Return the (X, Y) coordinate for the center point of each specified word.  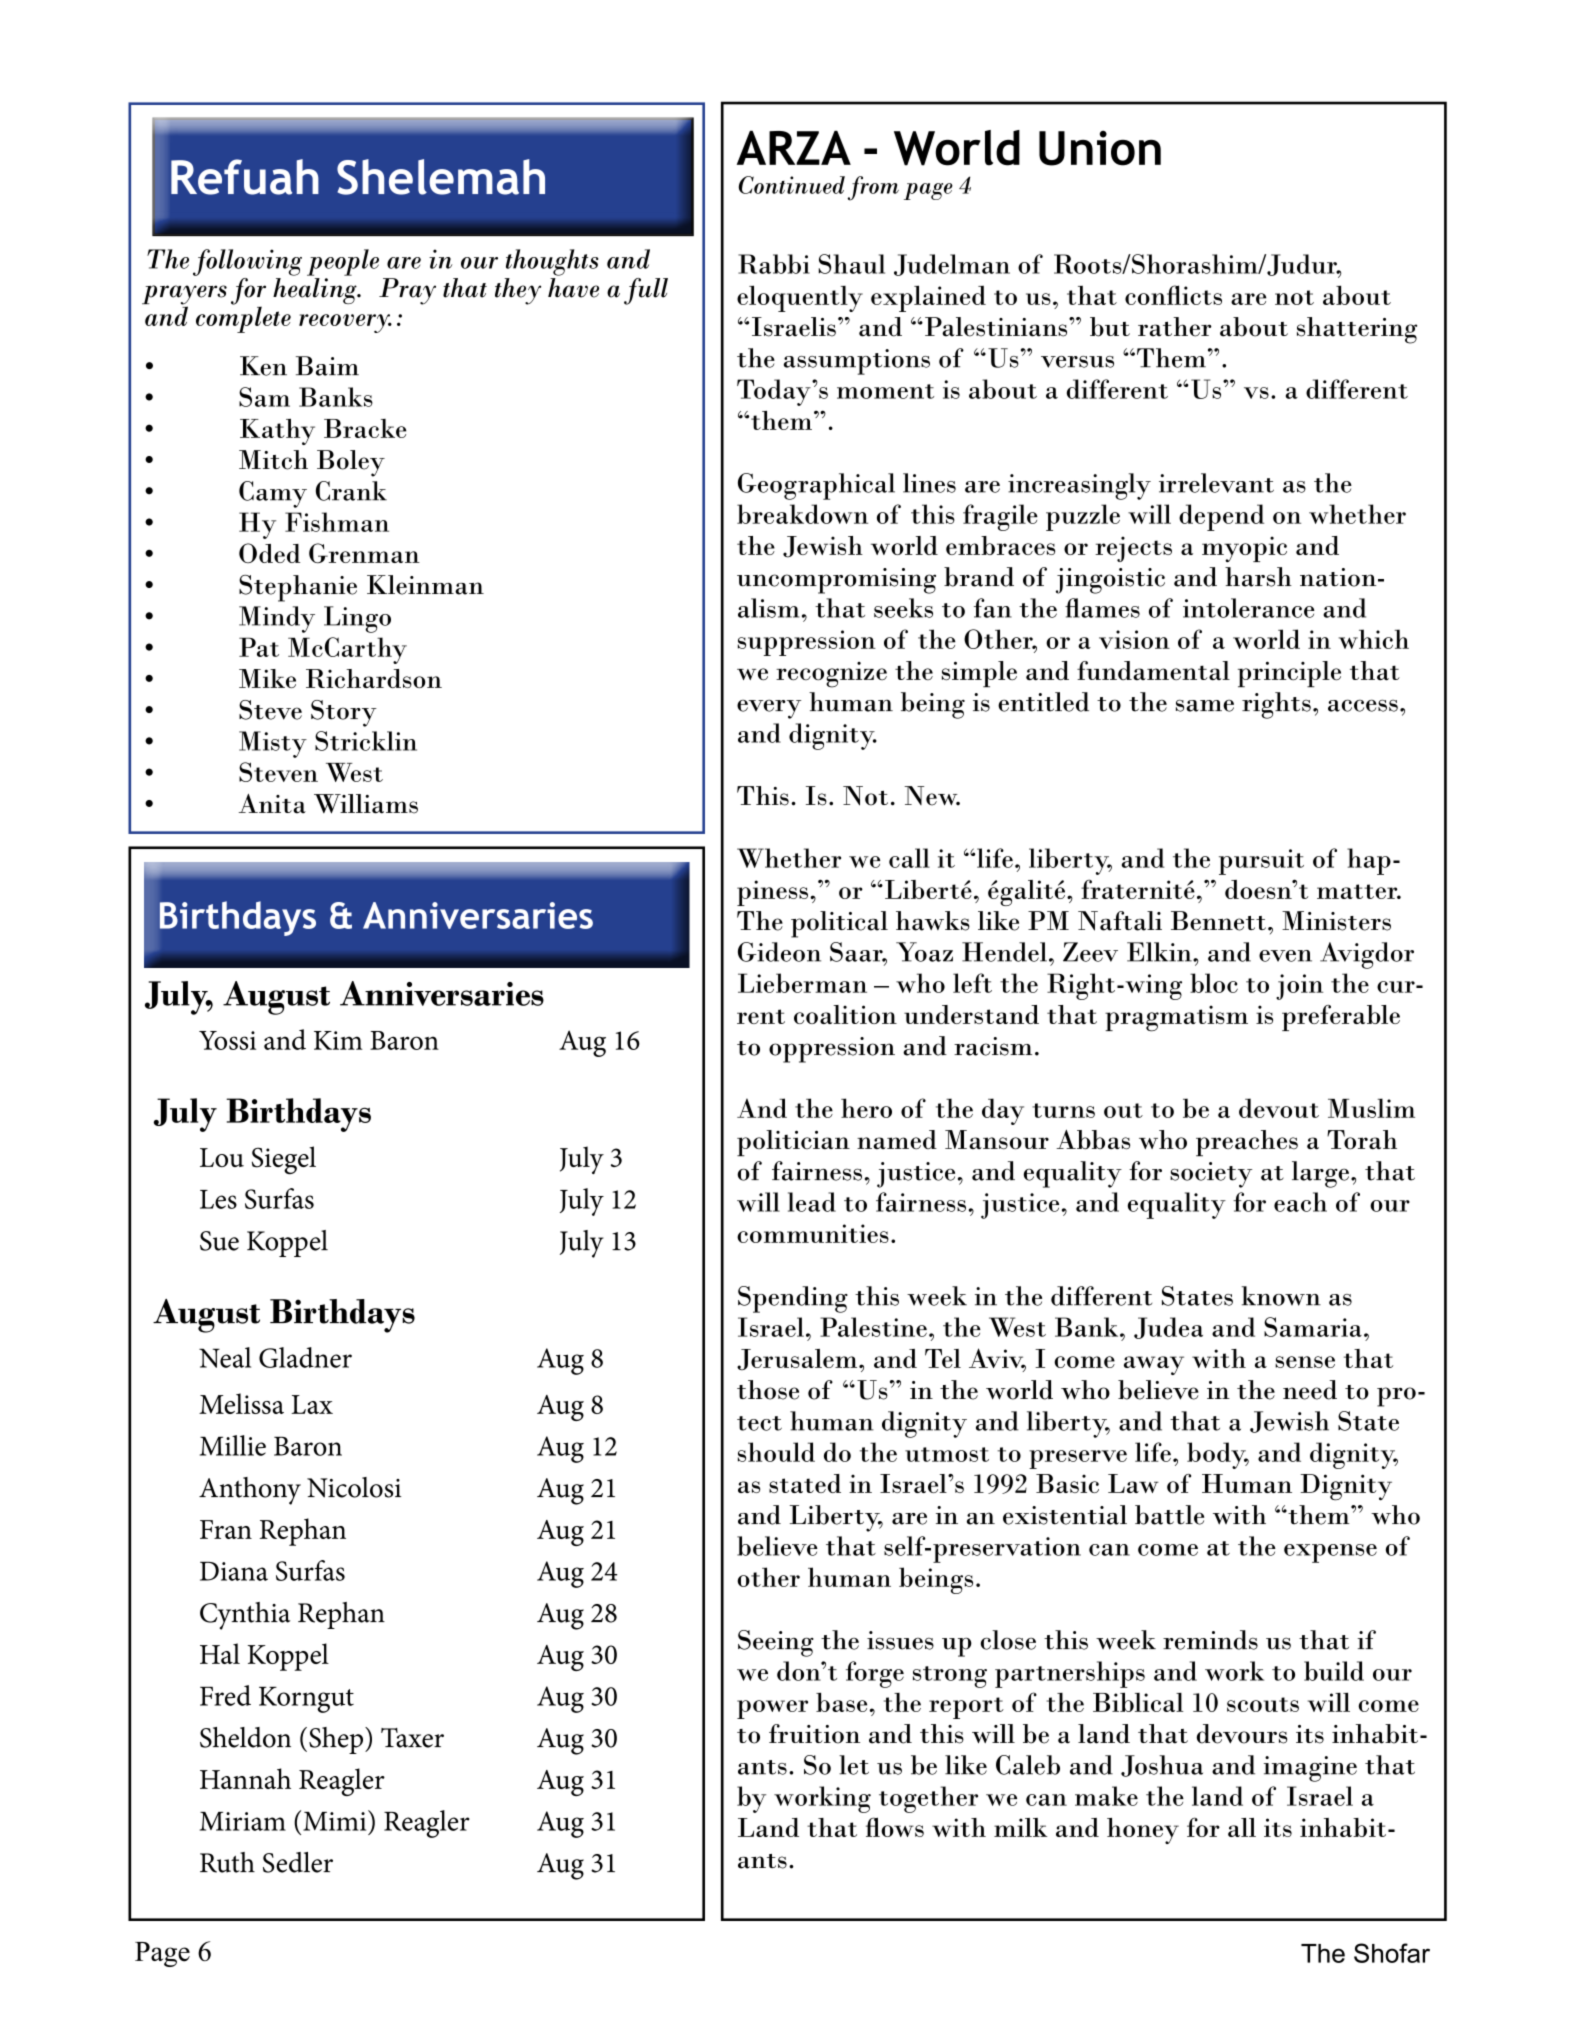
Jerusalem (798, 1360)
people (343, 262)
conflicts (1173, 295)
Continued (792, 185)
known (1281, 1296)
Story (344, 713)
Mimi (336, 1820)
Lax (312, 1404)
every (769, 709)
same (1205, 705)
